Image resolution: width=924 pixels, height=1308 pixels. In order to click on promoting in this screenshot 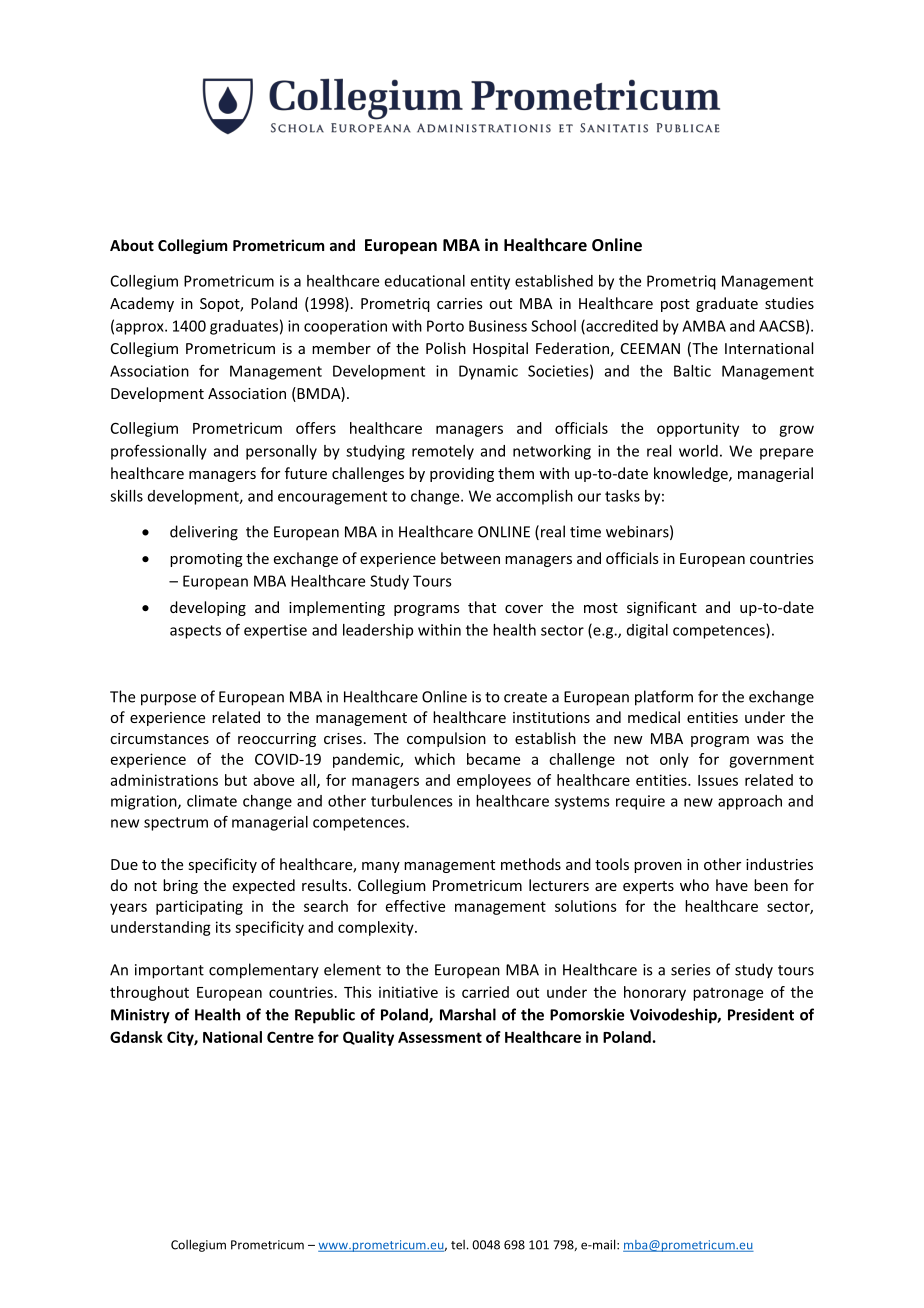, I will do `click(206, 560)`.
